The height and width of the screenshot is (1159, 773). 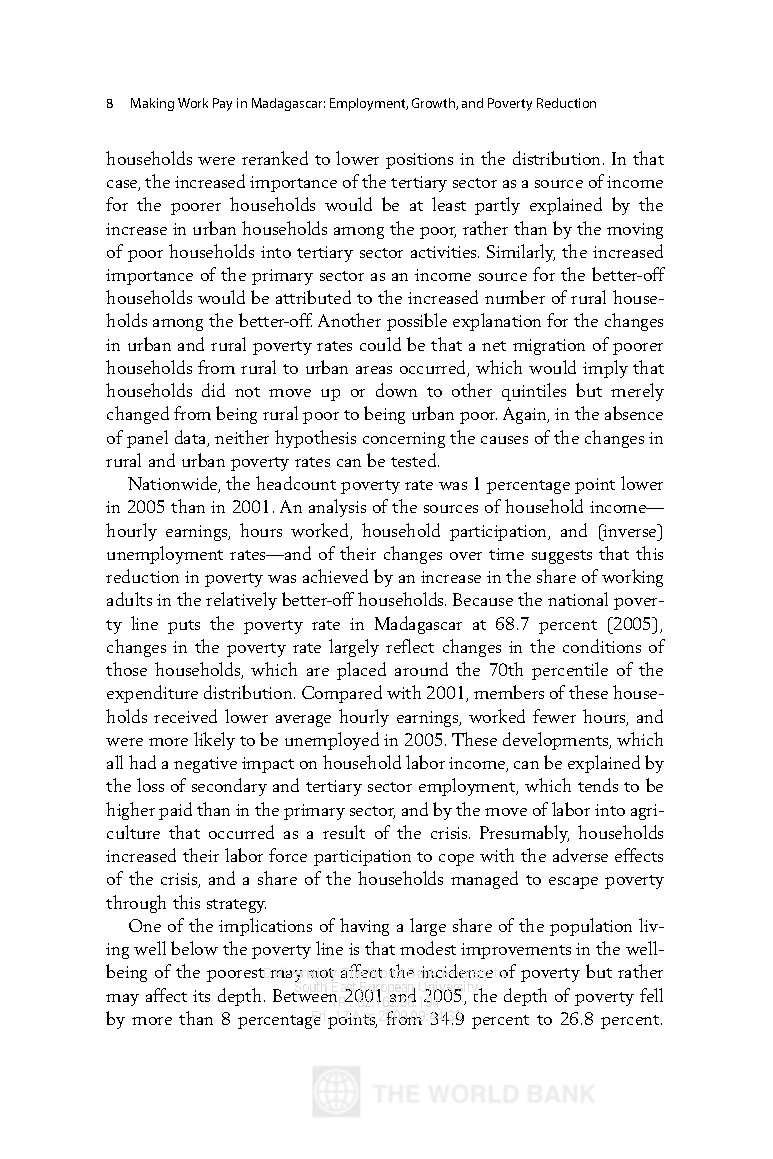 What do you see at coordinates (344, 832) in the screenshot?
I see `result` at bounding box center [344, 832].
